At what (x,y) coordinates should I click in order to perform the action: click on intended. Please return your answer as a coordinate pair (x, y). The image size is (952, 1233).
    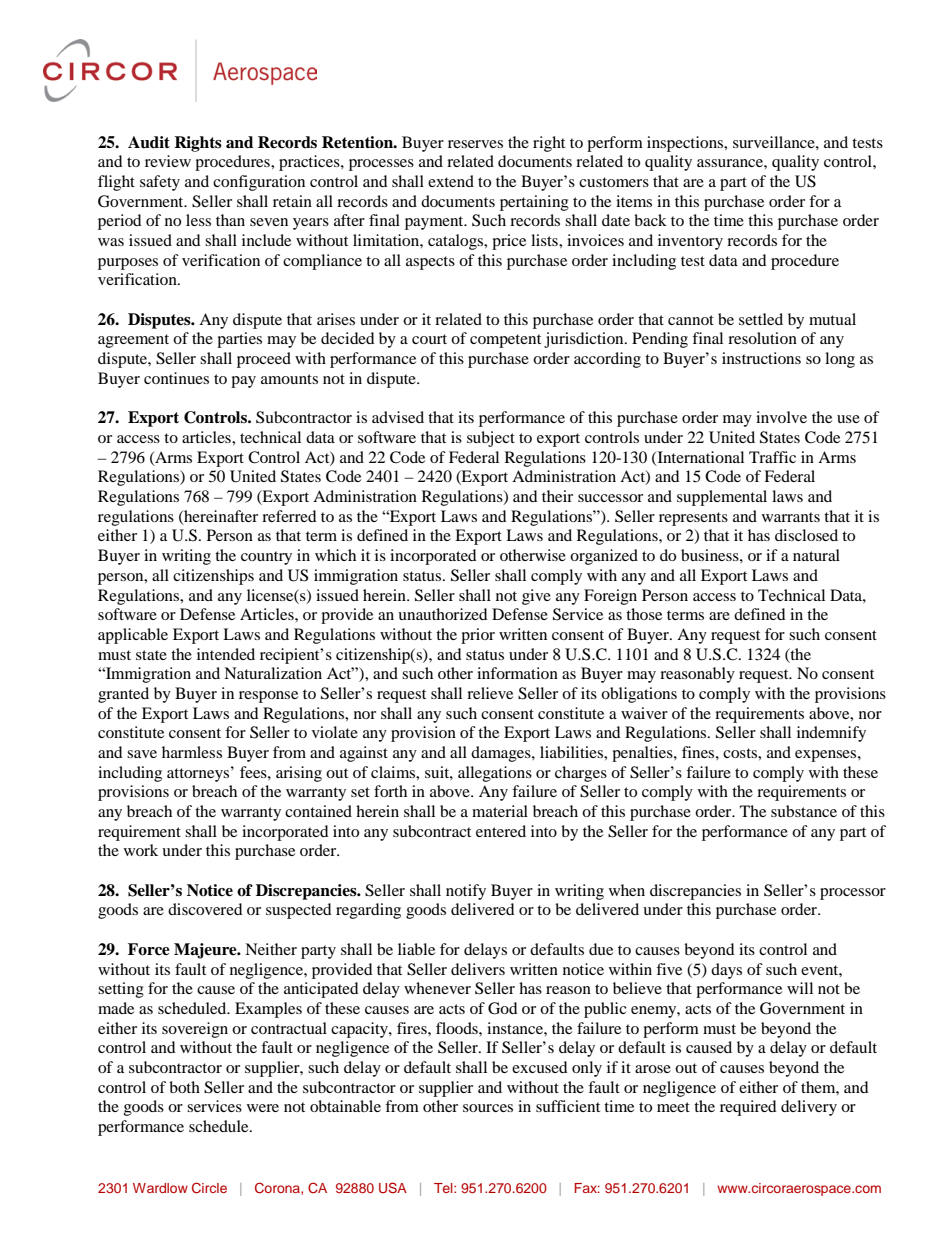
    Looking at the image, I should click on (226, 654).
